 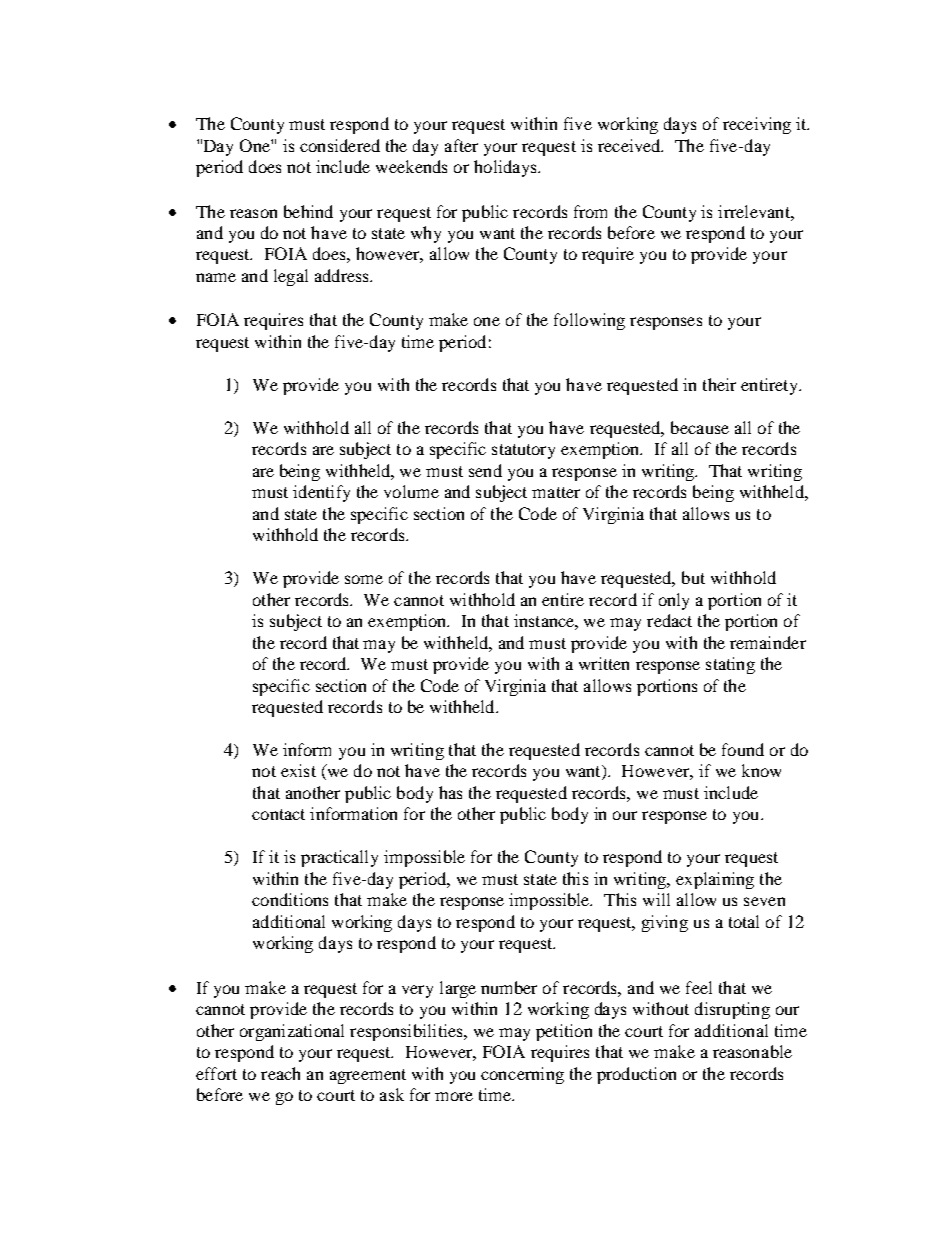 What do you see at coordinates (757, 125) in the image?
I see `receiving` at bounding box center [757, 125].
